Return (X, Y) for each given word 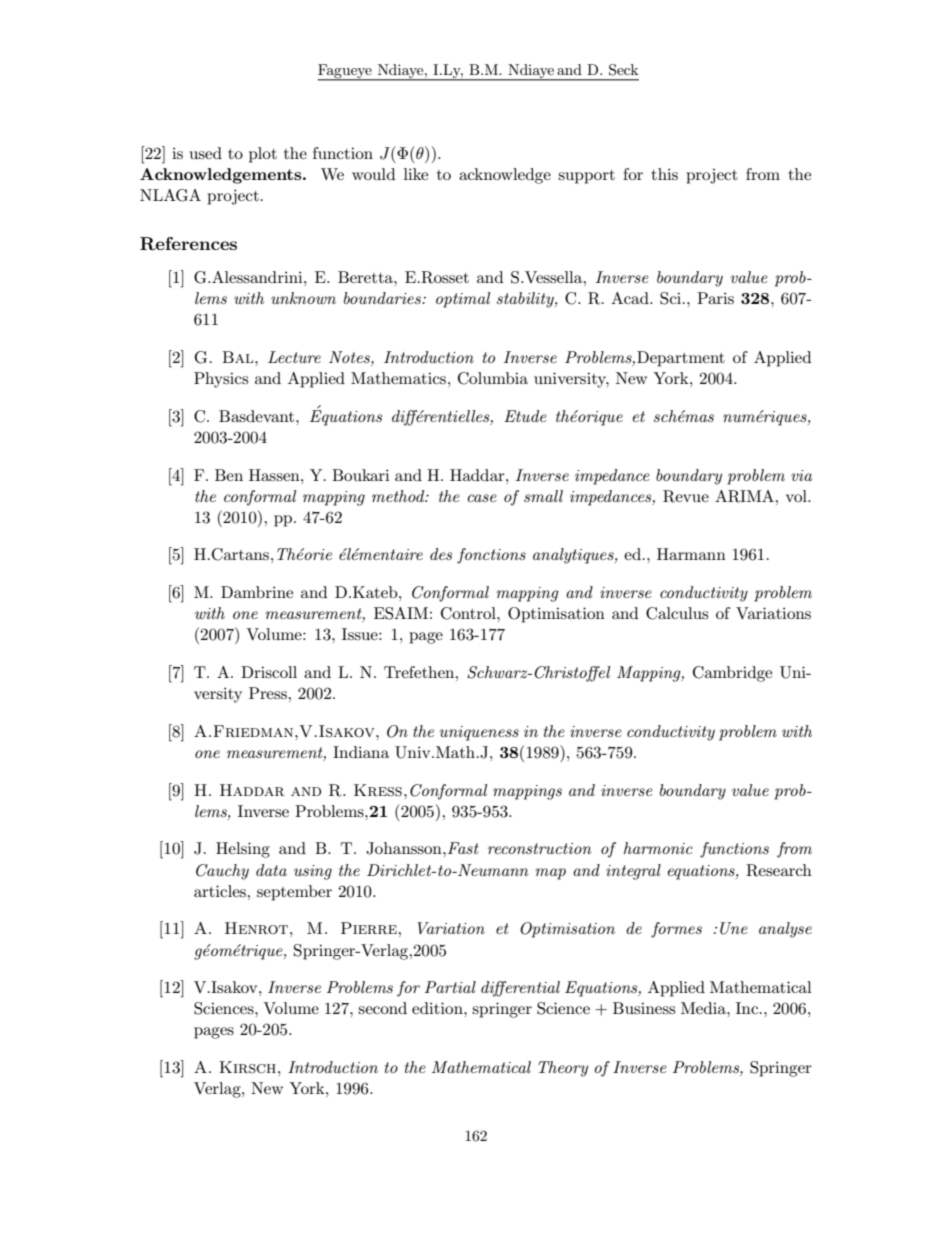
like (416, 174)
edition (438, 1008)
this (664, 174)
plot (263, 155)
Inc (748, 1008)
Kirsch (247, 1067)
